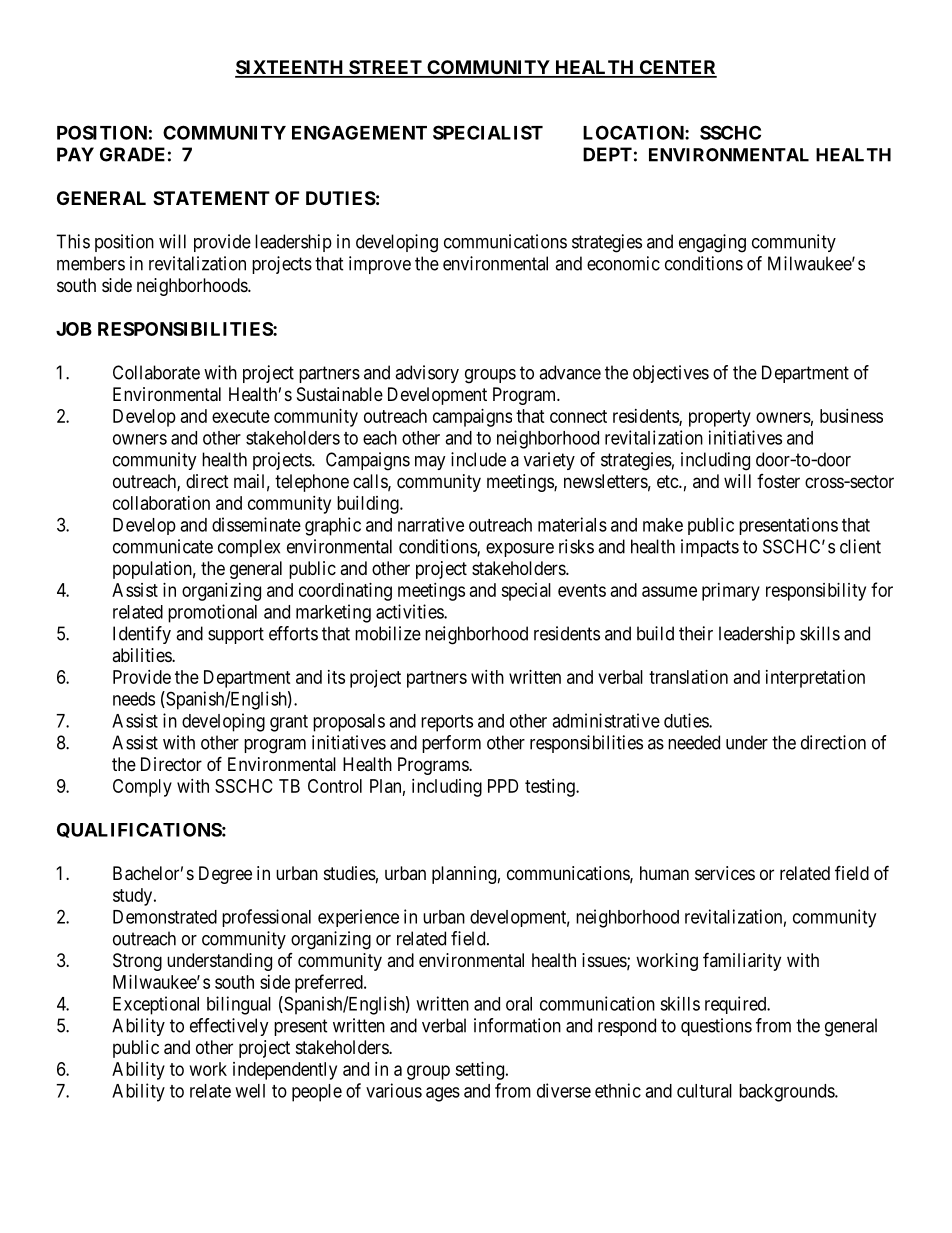 Image resolution: width=952 pixels, height=1233 pixels. What do you see at coordinates (677, 68) in the screenshot?
I see `CENTER` at bounding box center [677, 68].
